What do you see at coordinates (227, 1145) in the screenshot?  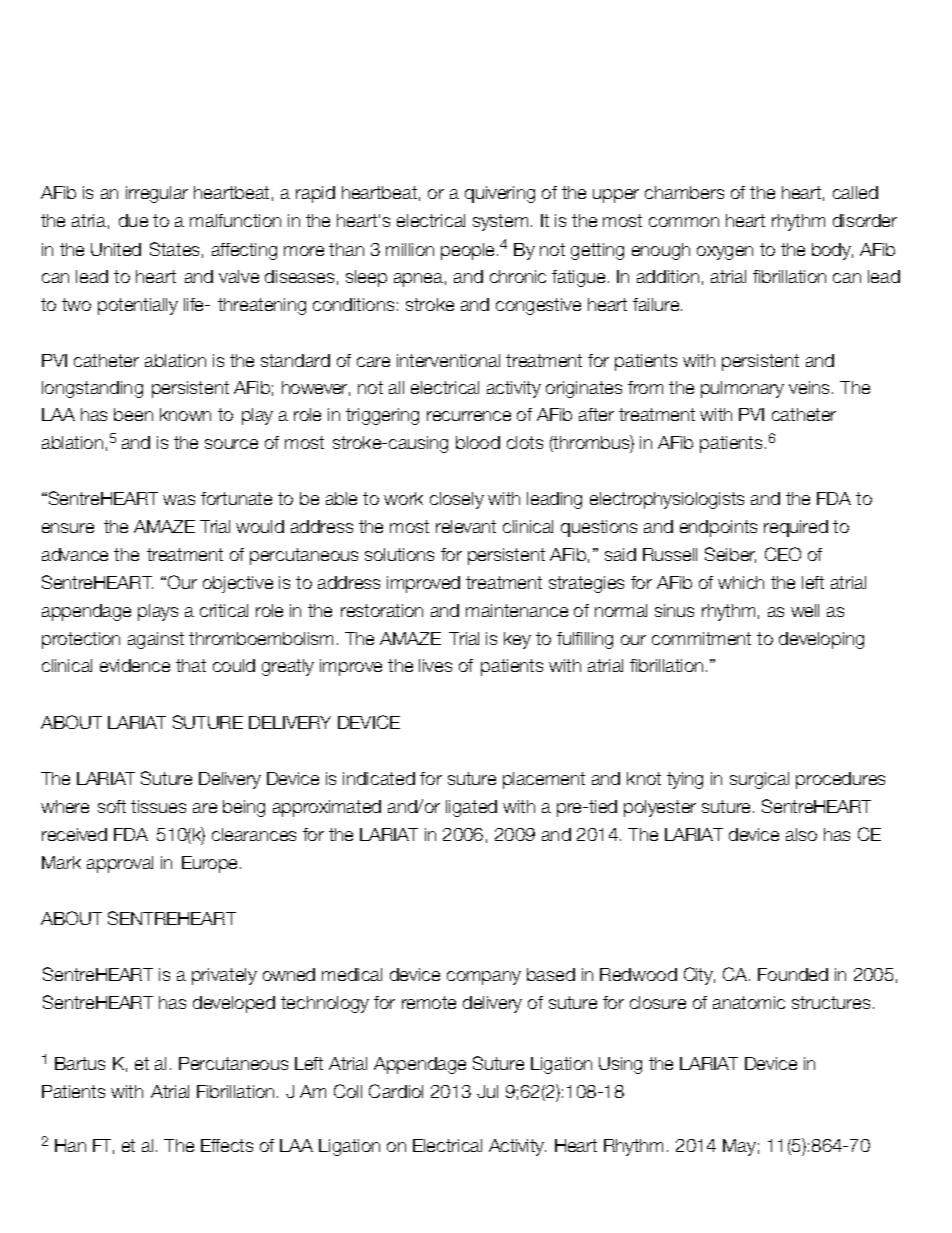 I see `Effects` at bounding box center [227, 1145].
